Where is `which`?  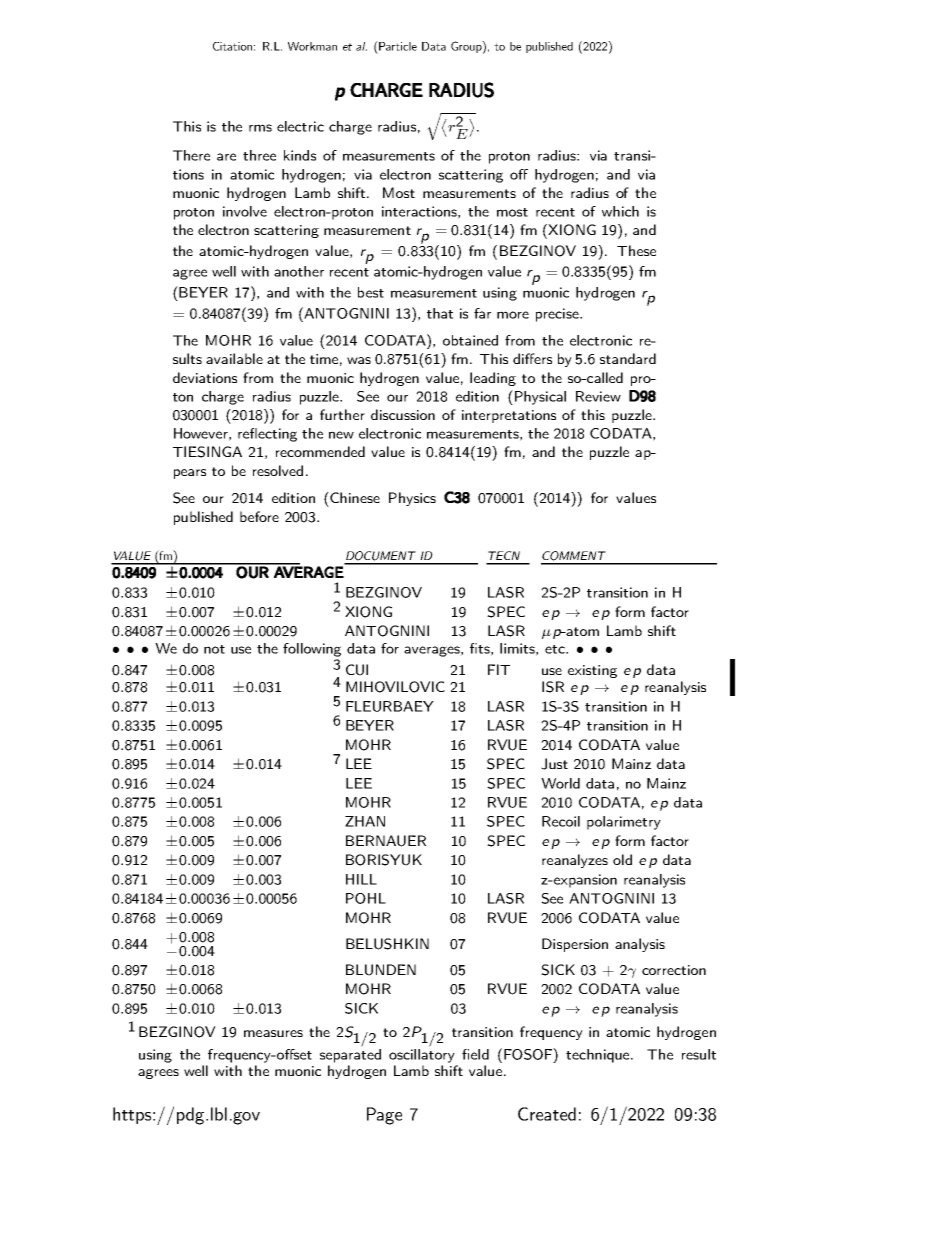
which is located at coordinates (620, 211).
